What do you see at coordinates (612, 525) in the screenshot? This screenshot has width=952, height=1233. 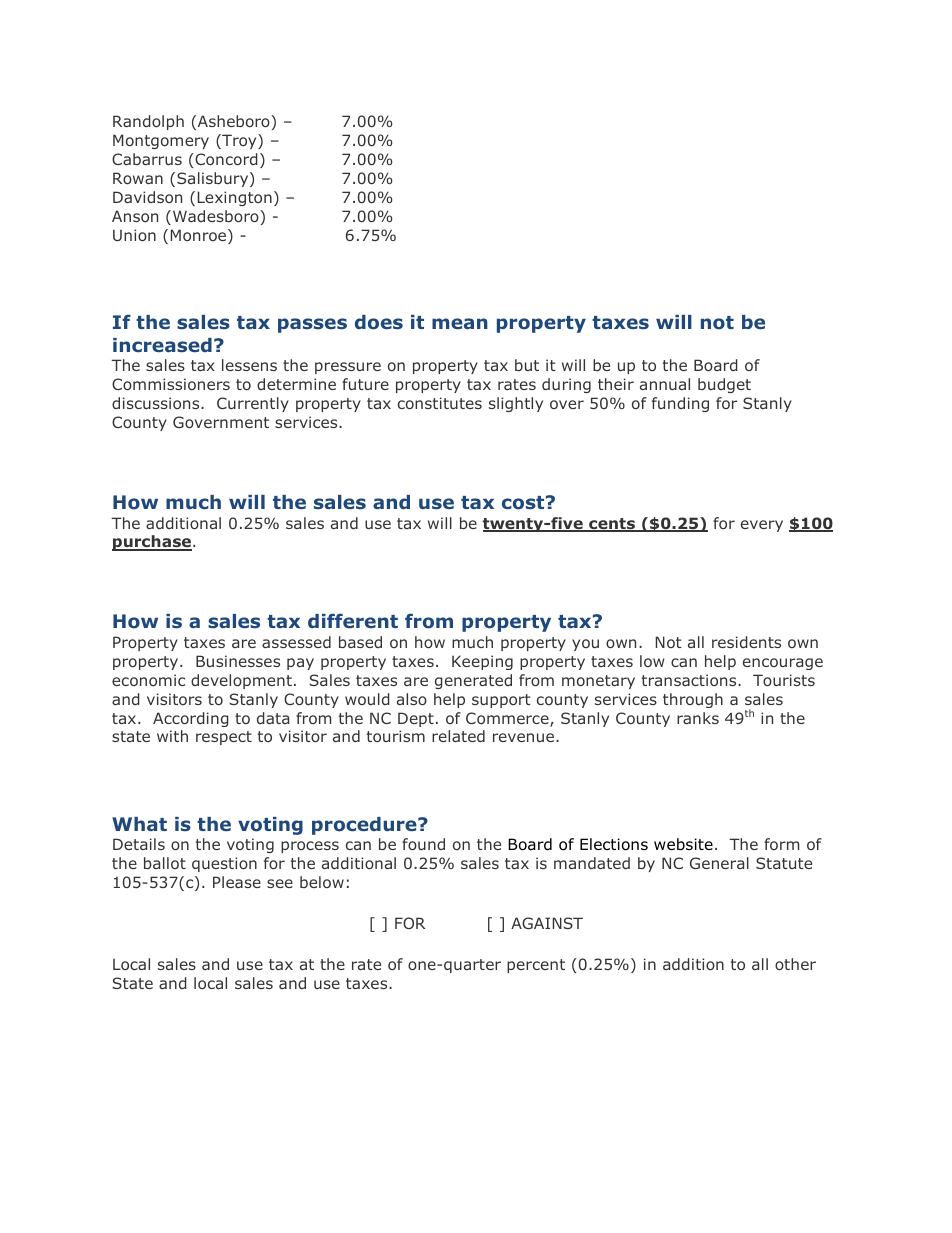 I see `cents` at bounding box center [612, 525].
